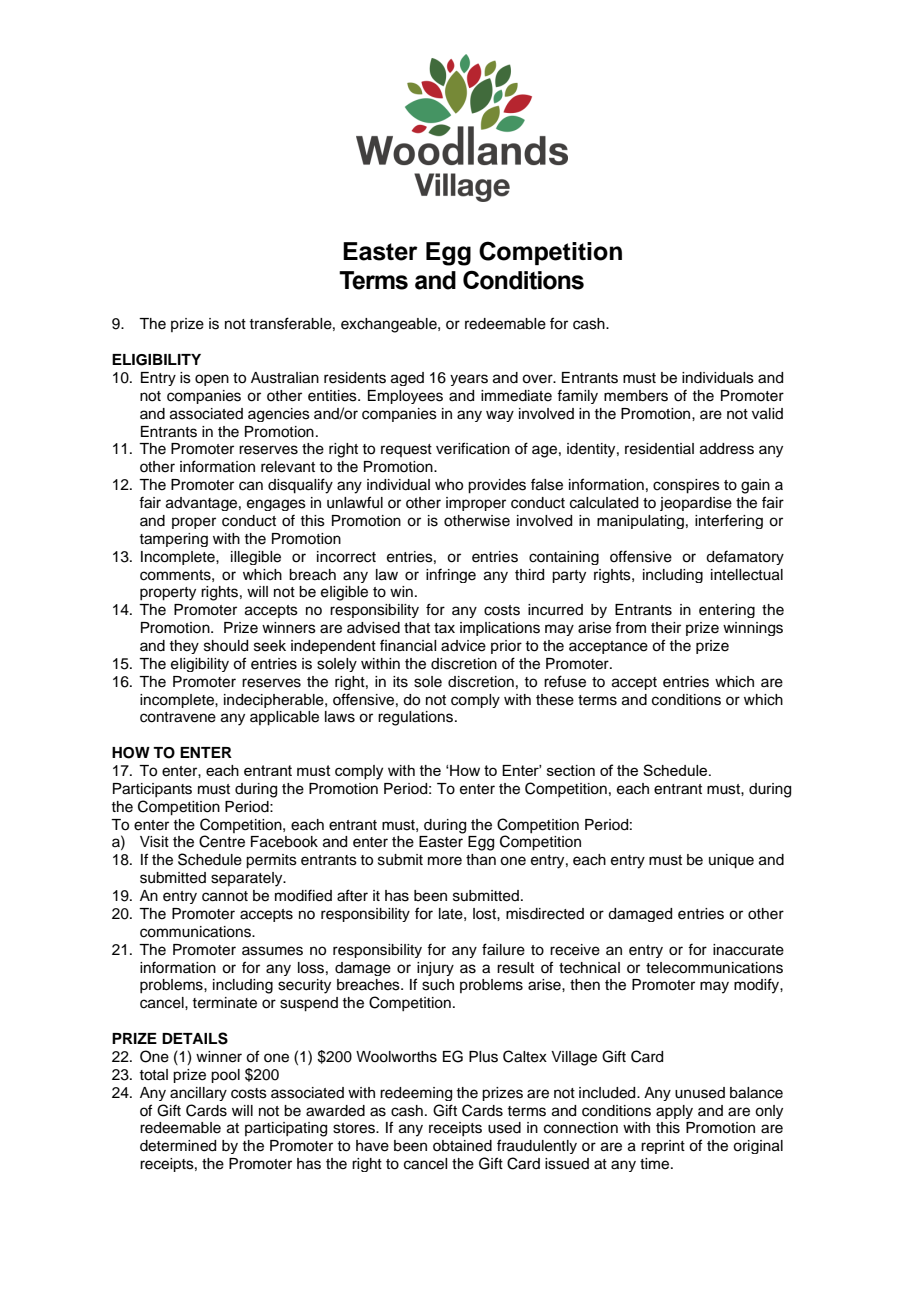 The height and width of the screenshot is (1308, 924). I want to click on members, so click(636, 396).
